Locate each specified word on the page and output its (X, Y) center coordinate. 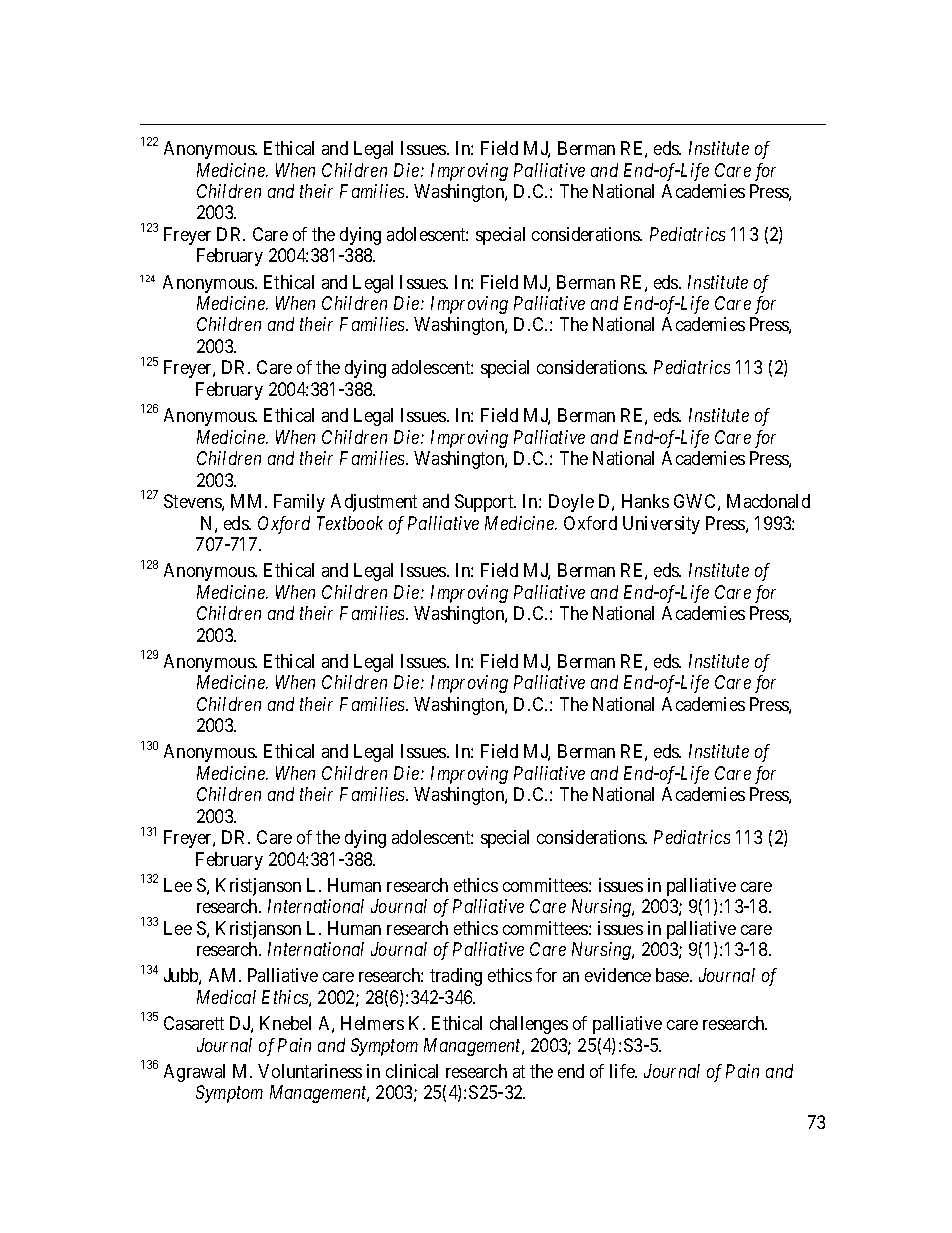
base (673, 975)
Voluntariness (310, 1071)
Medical (226, 997)
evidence (618, 975)
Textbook (350, 523)
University (661, 525)
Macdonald (768, 501)
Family (299, 503)
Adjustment (374, 503)
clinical (412, 1071)
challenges (529, 1025)
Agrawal (194, 1073)
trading (456, 977)
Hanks (645, 501)
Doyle (571, 503)
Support (485, 503)
